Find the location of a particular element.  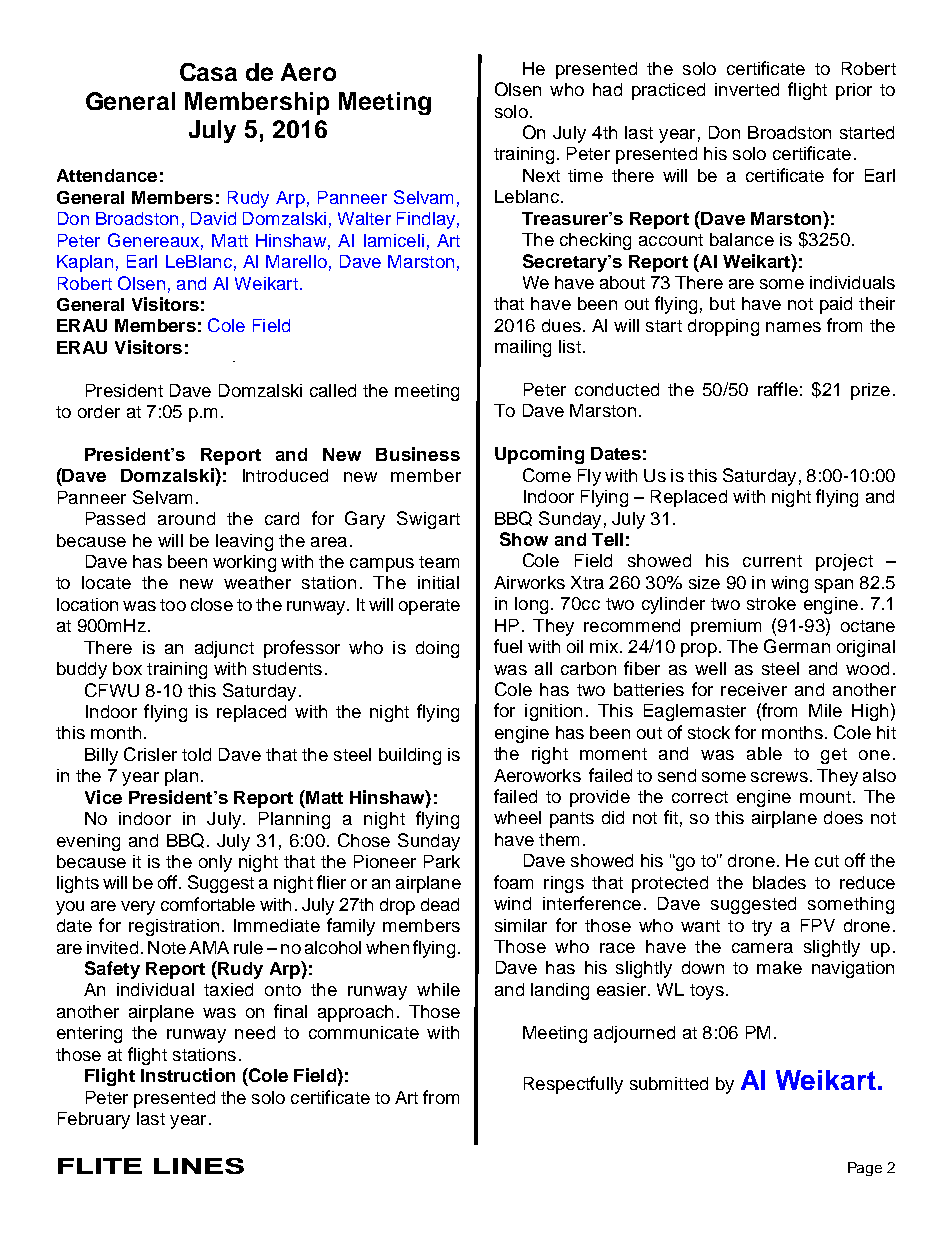

wheel is located at coordinates (517, 817).
